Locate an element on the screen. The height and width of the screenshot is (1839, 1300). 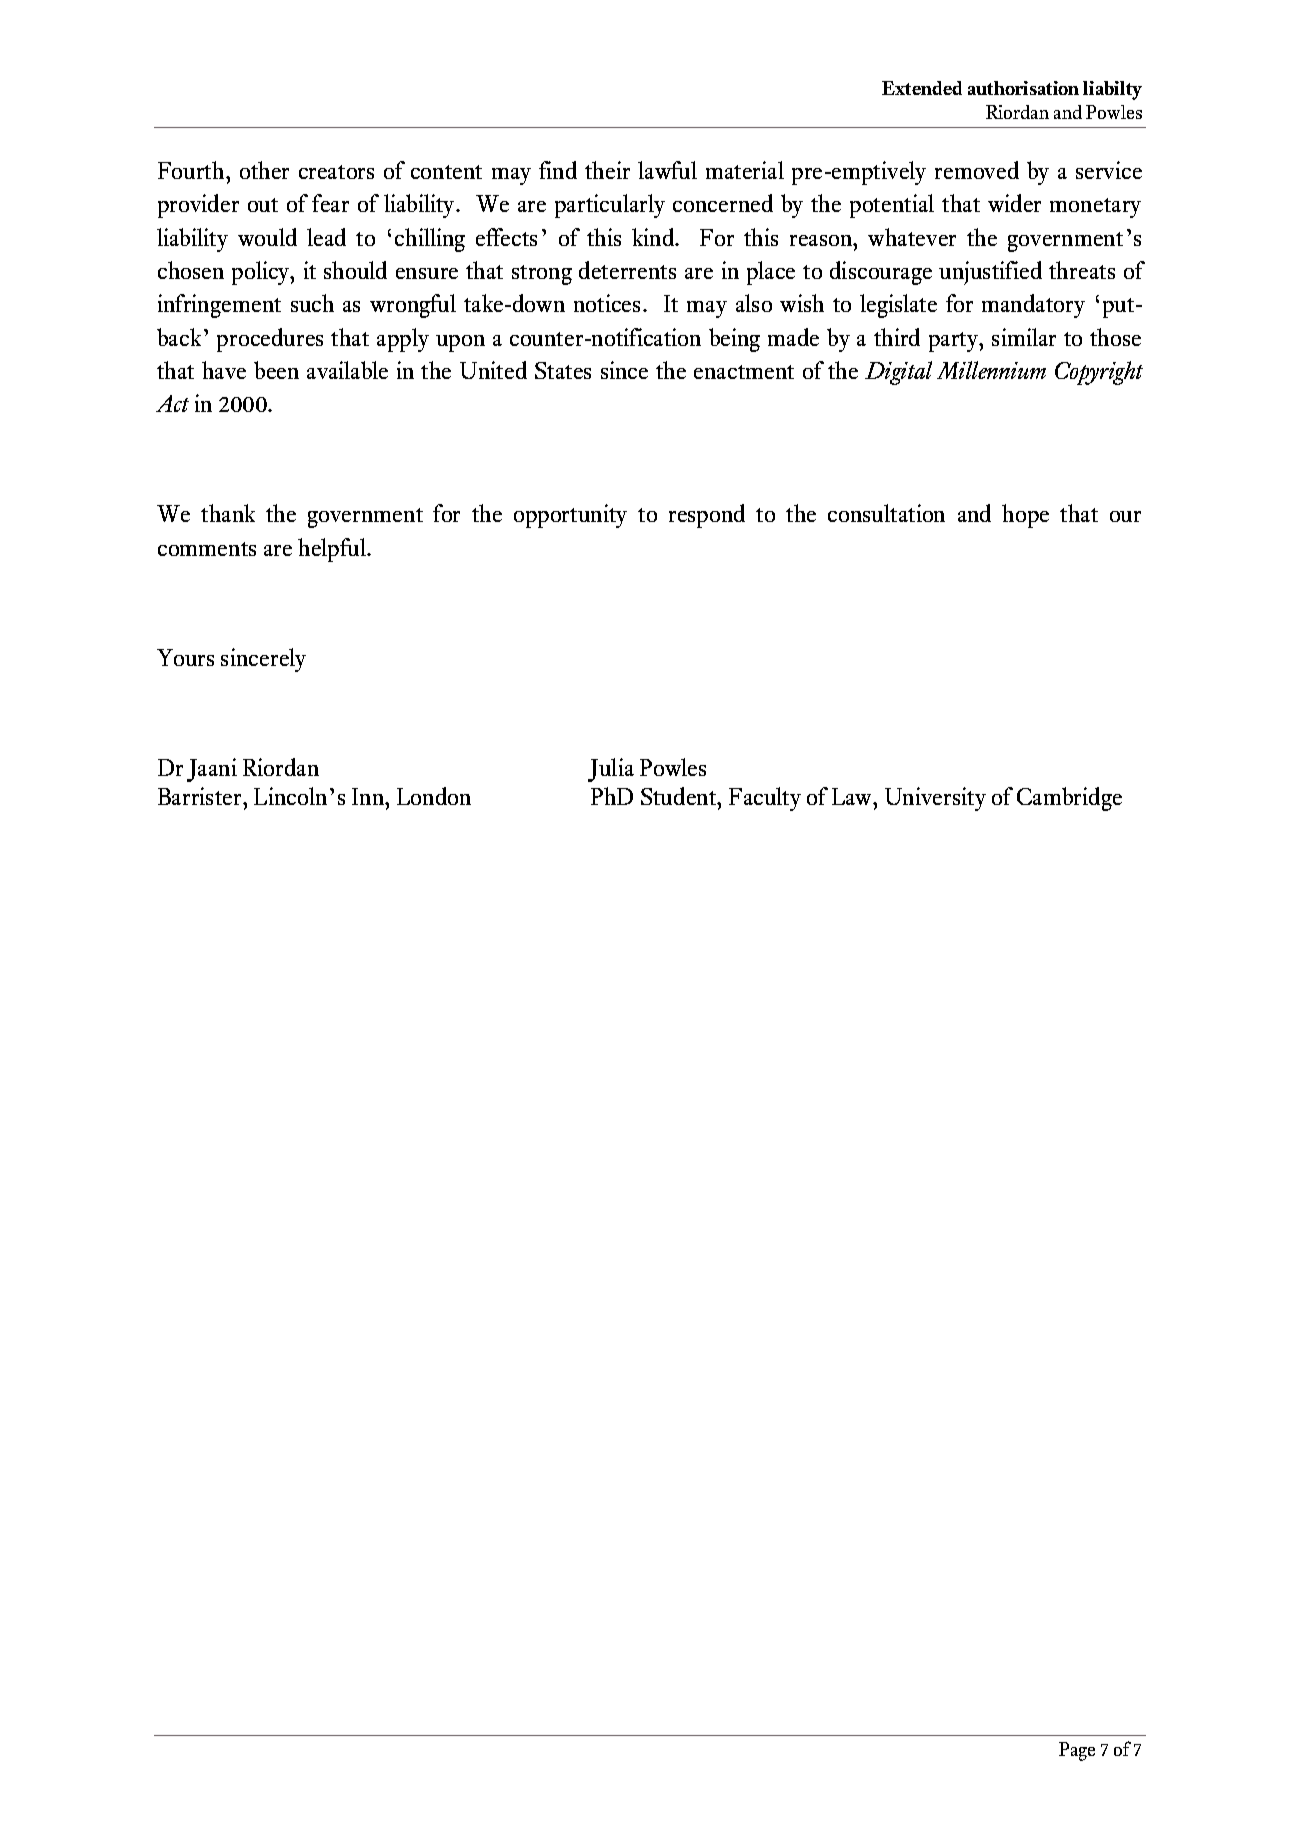
Page is located at coordinates (1077, 1751).
